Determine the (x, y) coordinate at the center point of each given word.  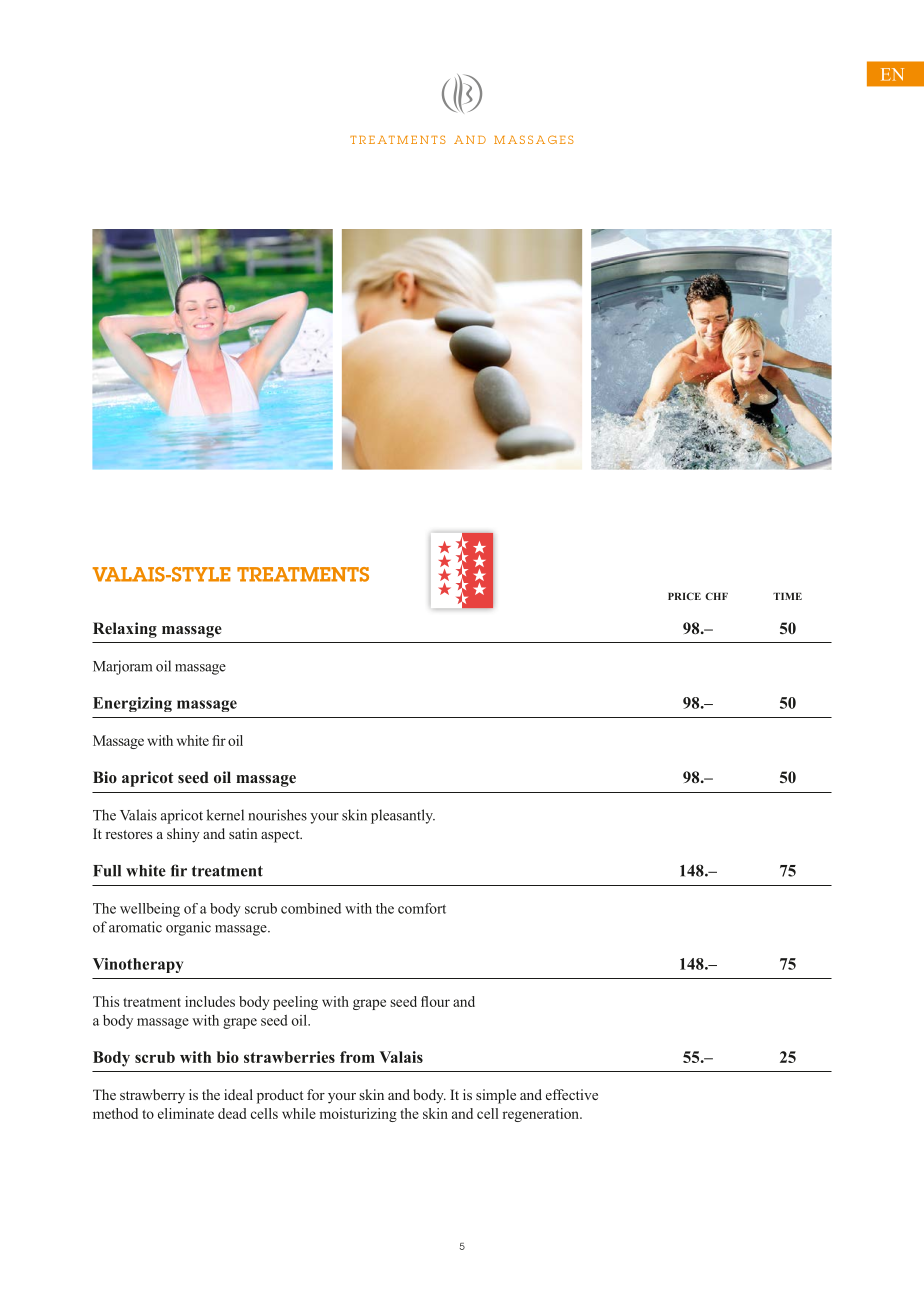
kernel (225, 815)
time (787, 596)
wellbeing (150, 910)
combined (311, 908)
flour (435, 1001)
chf (716, 596)
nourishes (278, 815)
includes (210, 1001)
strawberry (152, 1096)
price (684, 596)
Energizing (132, 704)
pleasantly (403, 816)
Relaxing (125, 630)
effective (572, 1094)
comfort (422, 908)
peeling (295, 1003)
